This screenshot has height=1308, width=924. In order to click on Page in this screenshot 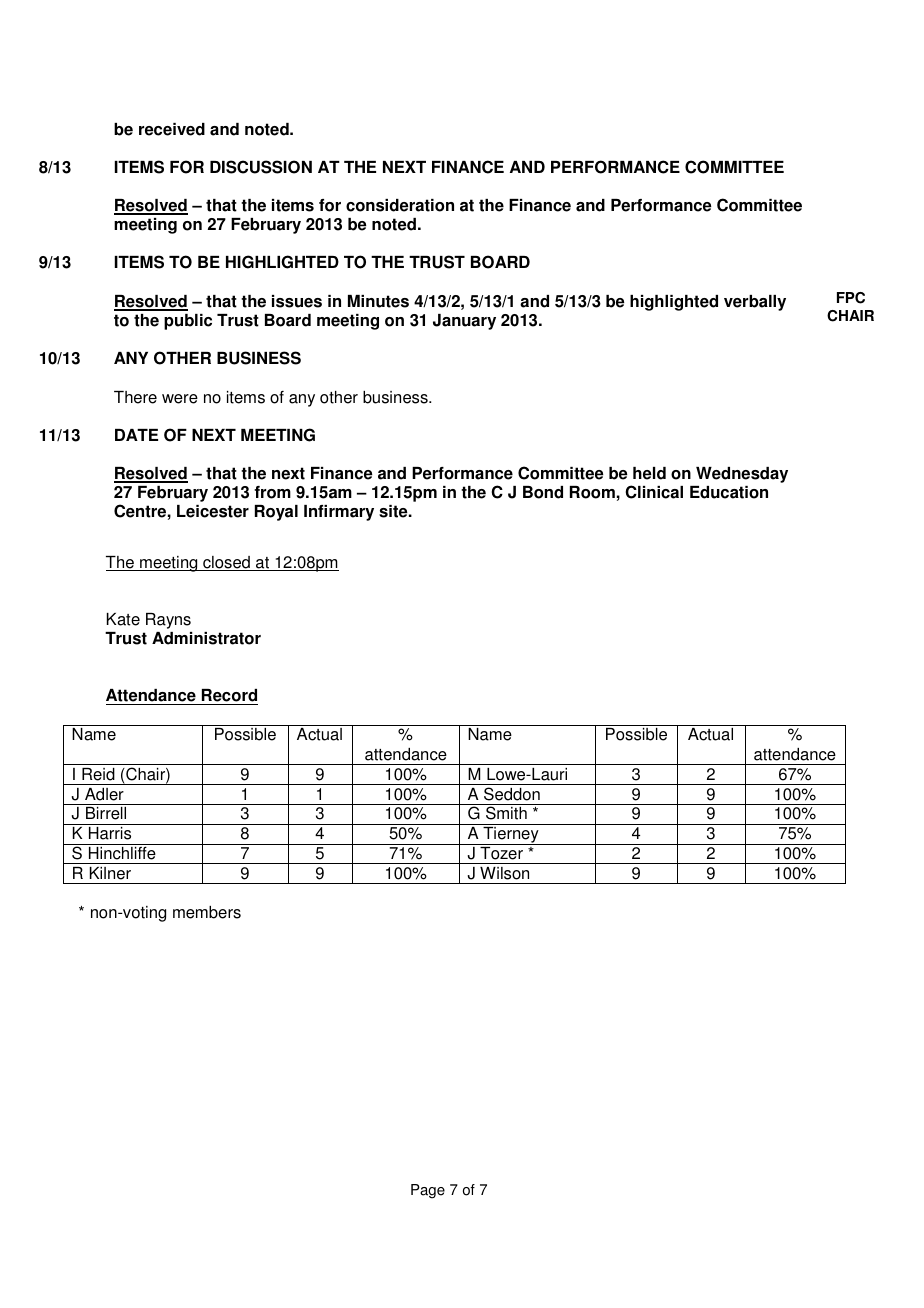, I will do `click(428, 1191)`.
